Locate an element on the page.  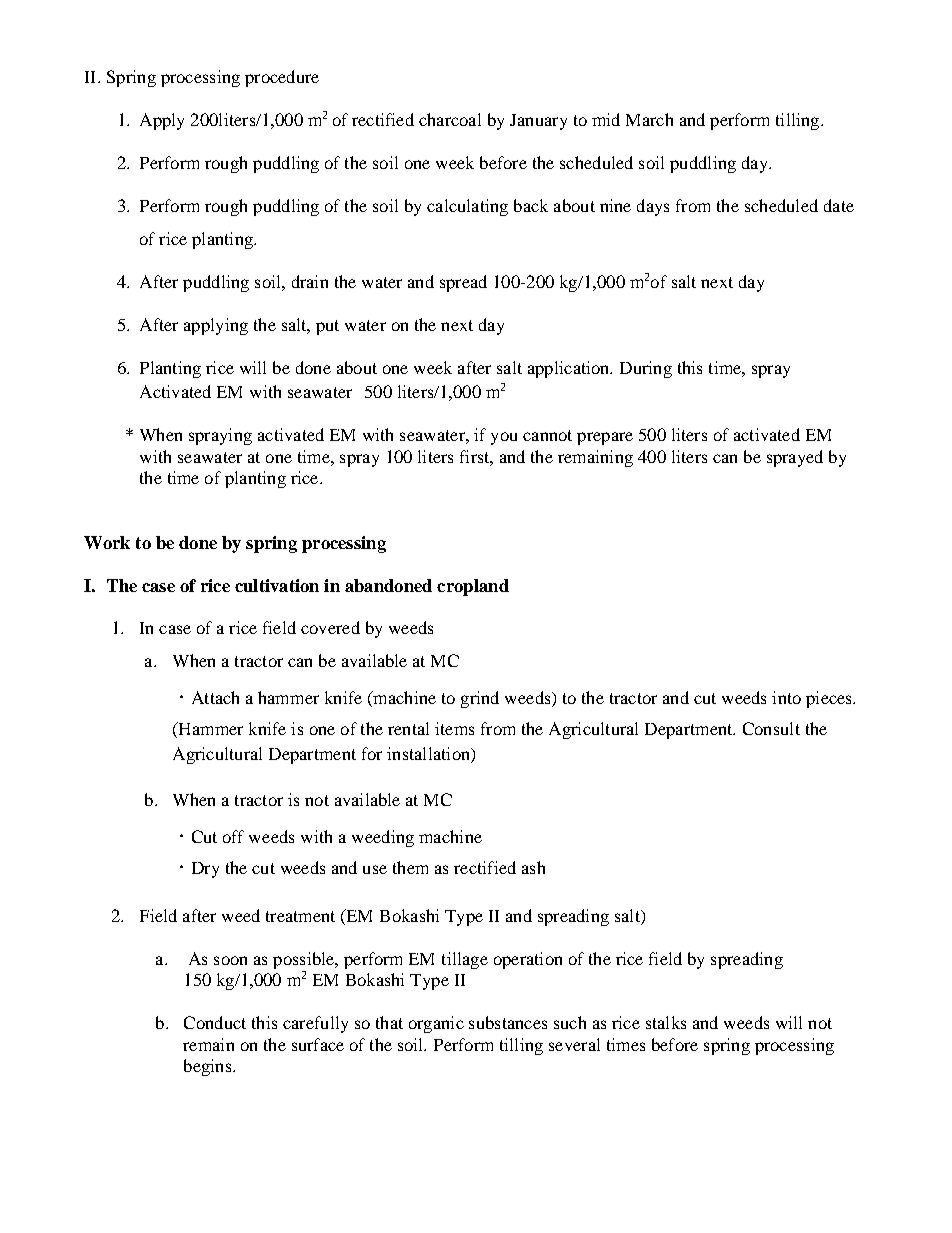
Conduct is located at coordinates (215, 1022).
